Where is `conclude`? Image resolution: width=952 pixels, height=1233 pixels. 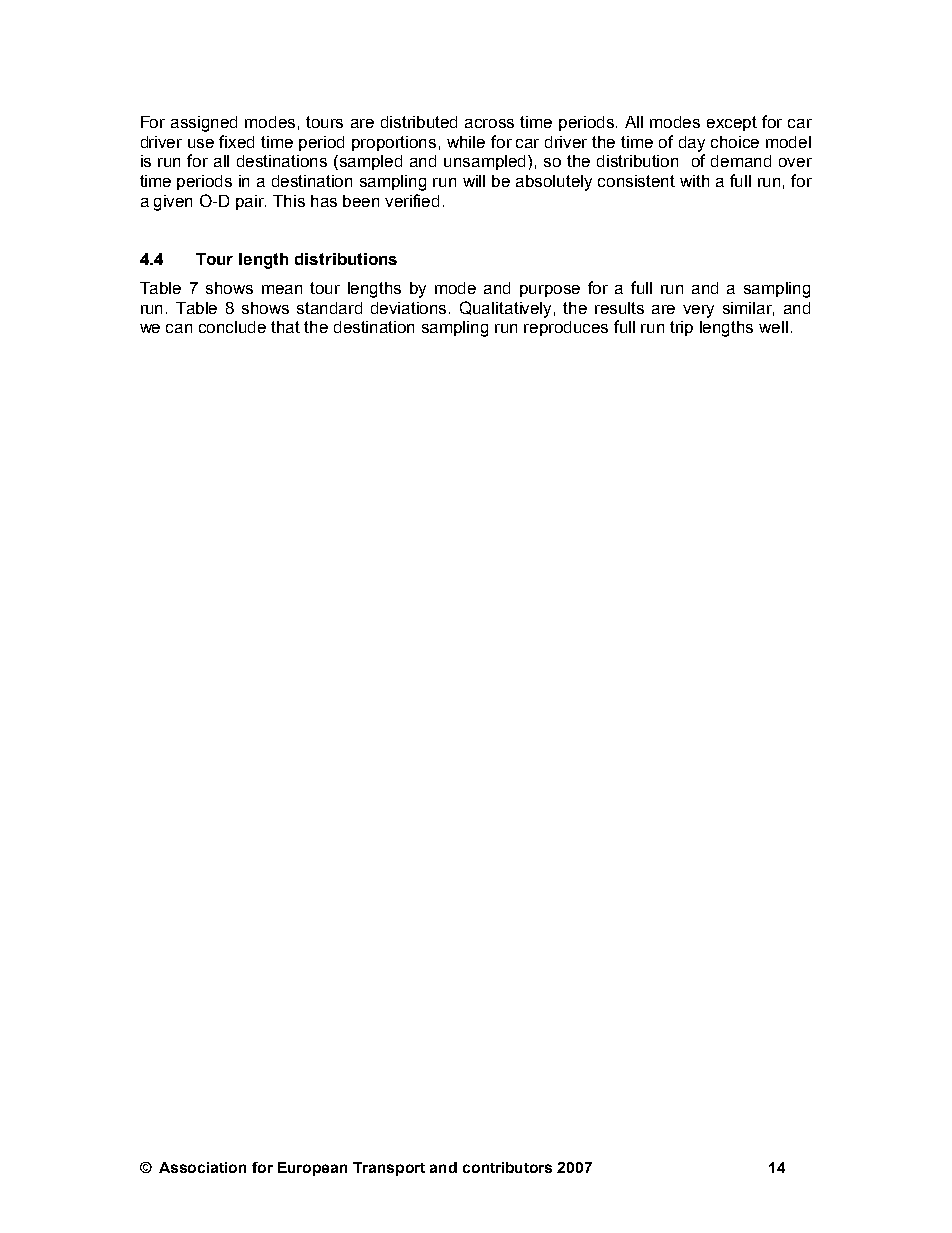 conclude is located at coordinates (232, 327).
